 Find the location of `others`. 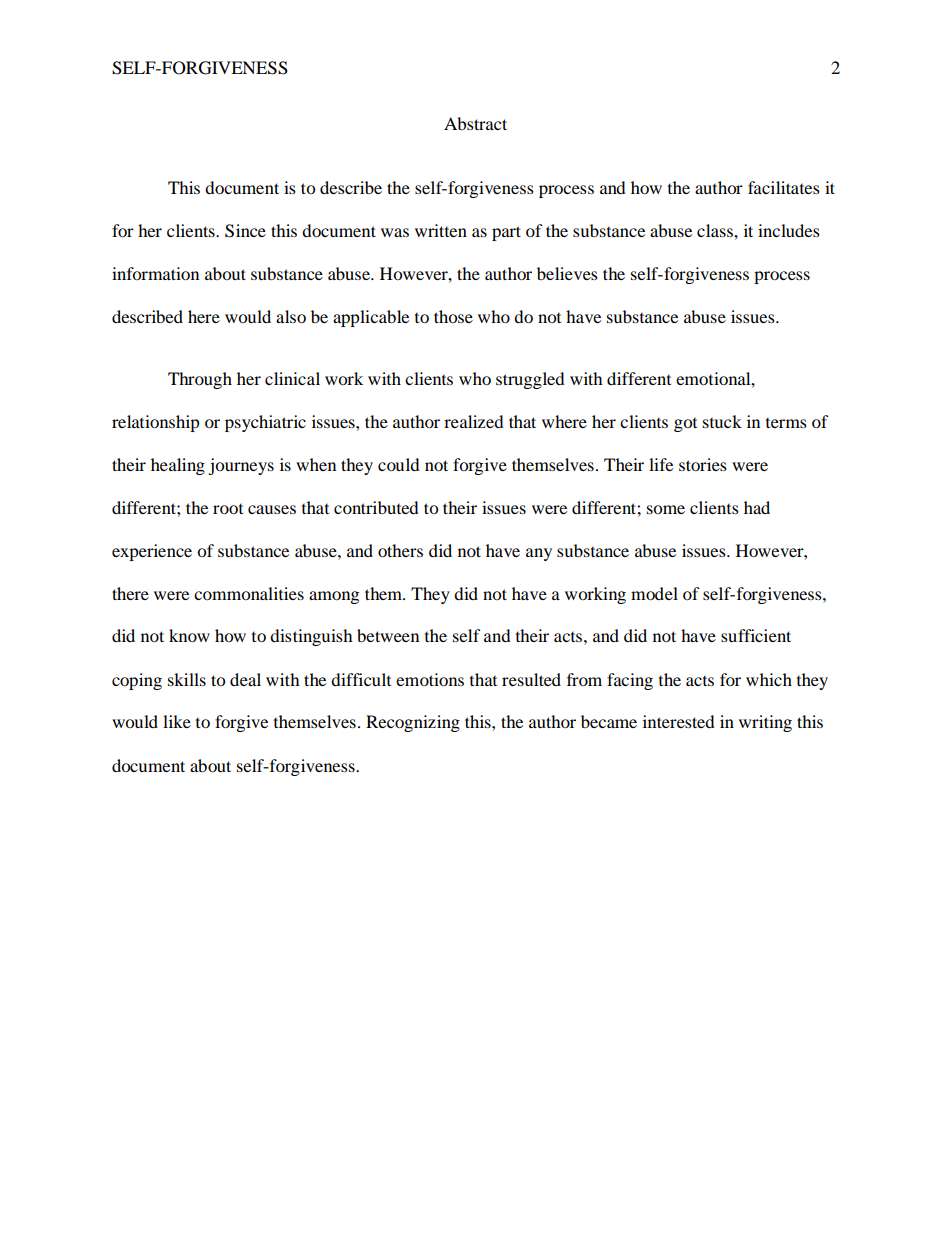

others is located at coordinates (400, 550).
